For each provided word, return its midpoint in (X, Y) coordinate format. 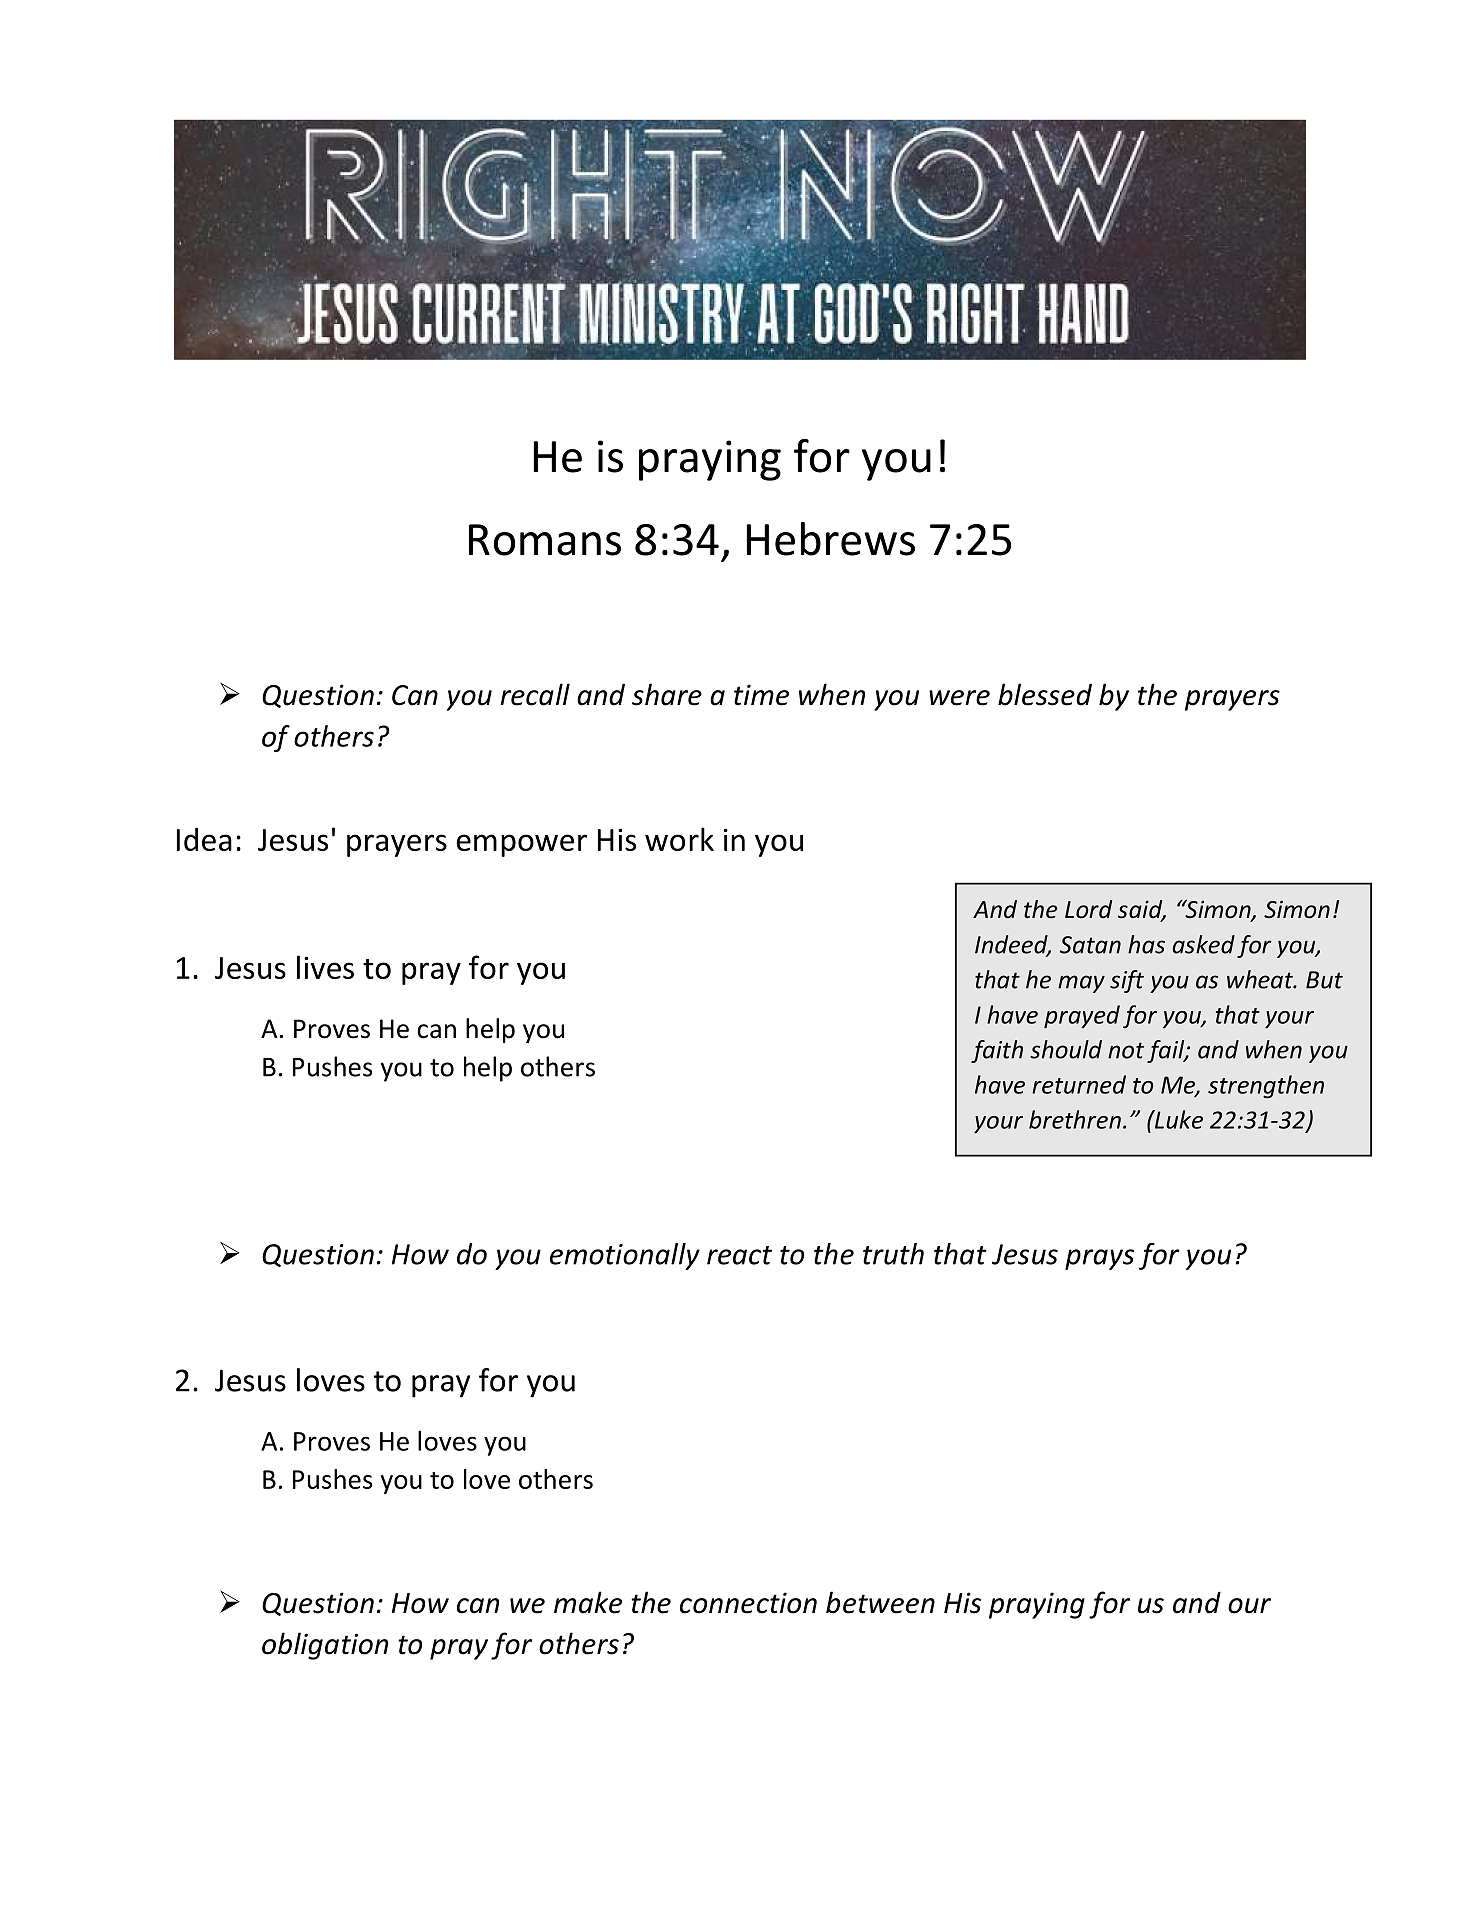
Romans (545, 540)
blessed (1045, 694)
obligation (325, 1646)
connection (748, 1603)
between (880, 1602)
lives (325, 967)
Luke (1178, 1119)
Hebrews (831, 539)
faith (997, 1051)
